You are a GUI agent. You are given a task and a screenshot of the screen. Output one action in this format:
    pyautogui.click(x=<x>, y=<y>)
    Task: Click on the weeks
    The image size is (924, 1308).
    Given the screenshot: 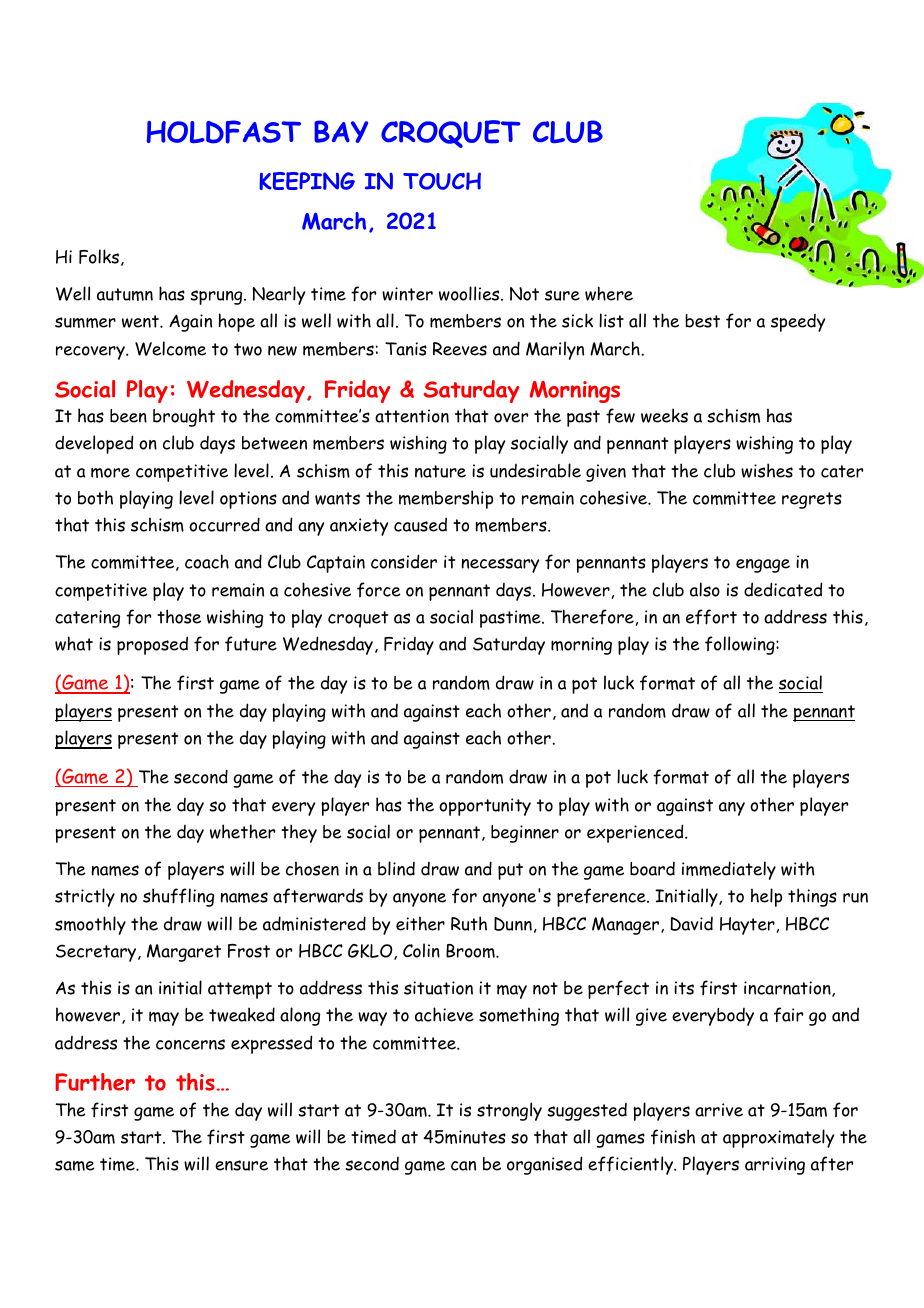 What is the action you would take?
    pyautogui.click(x=664, y=415)
